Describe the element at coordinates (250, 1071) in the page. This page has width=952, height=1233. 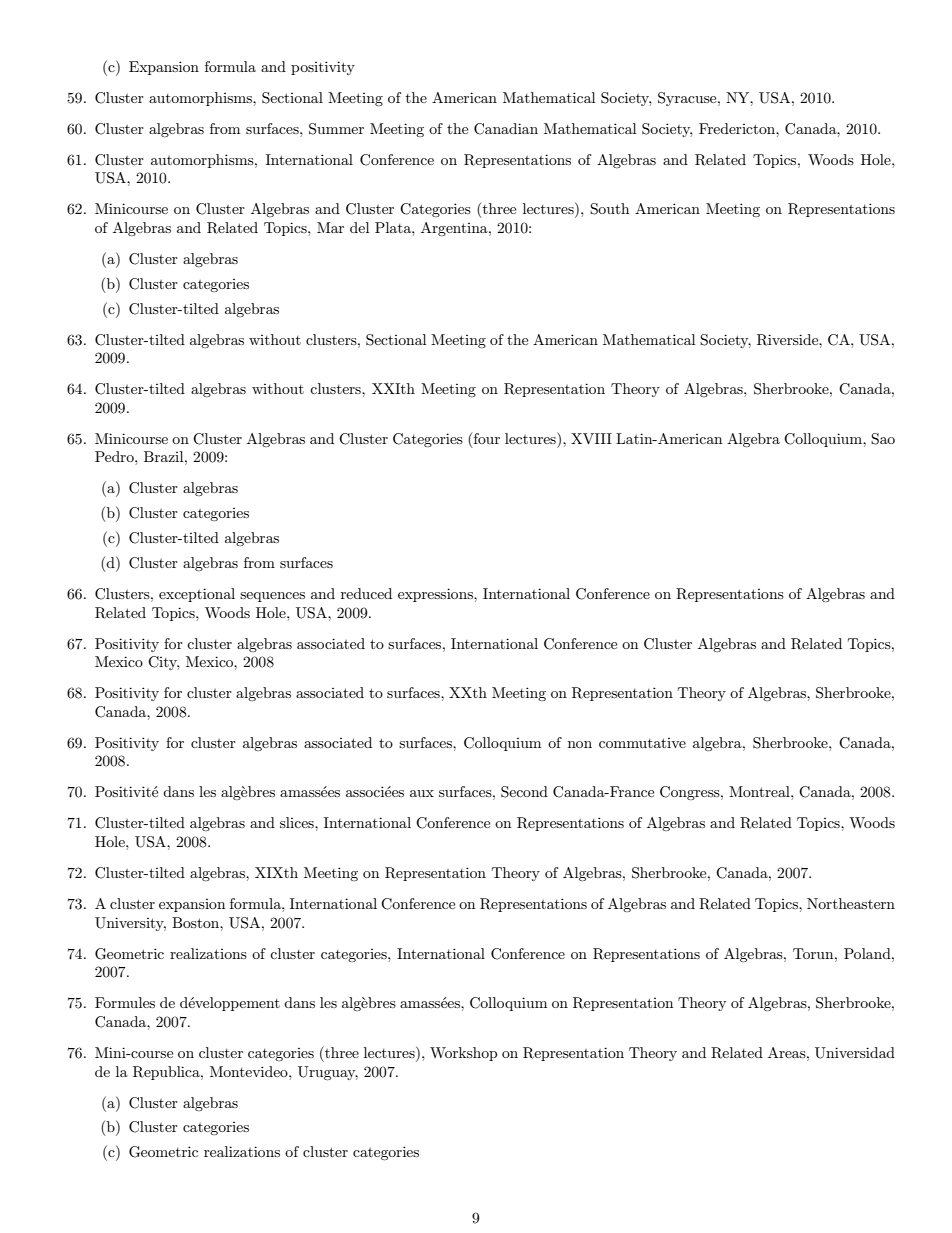
I see `Montevideo` at that location.
